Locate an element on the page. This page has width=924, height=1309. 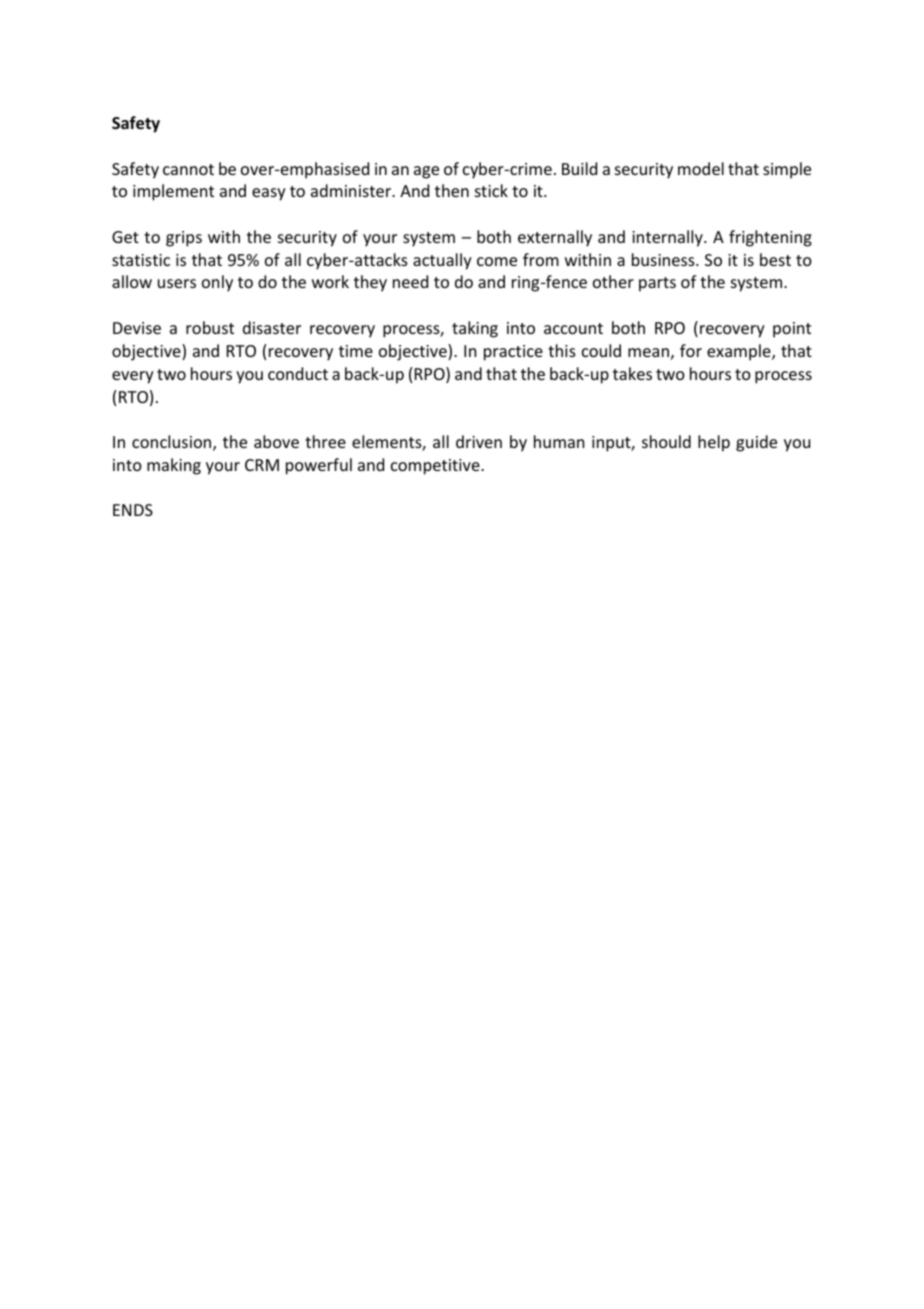
robust is located at coordinates (210, 327).
